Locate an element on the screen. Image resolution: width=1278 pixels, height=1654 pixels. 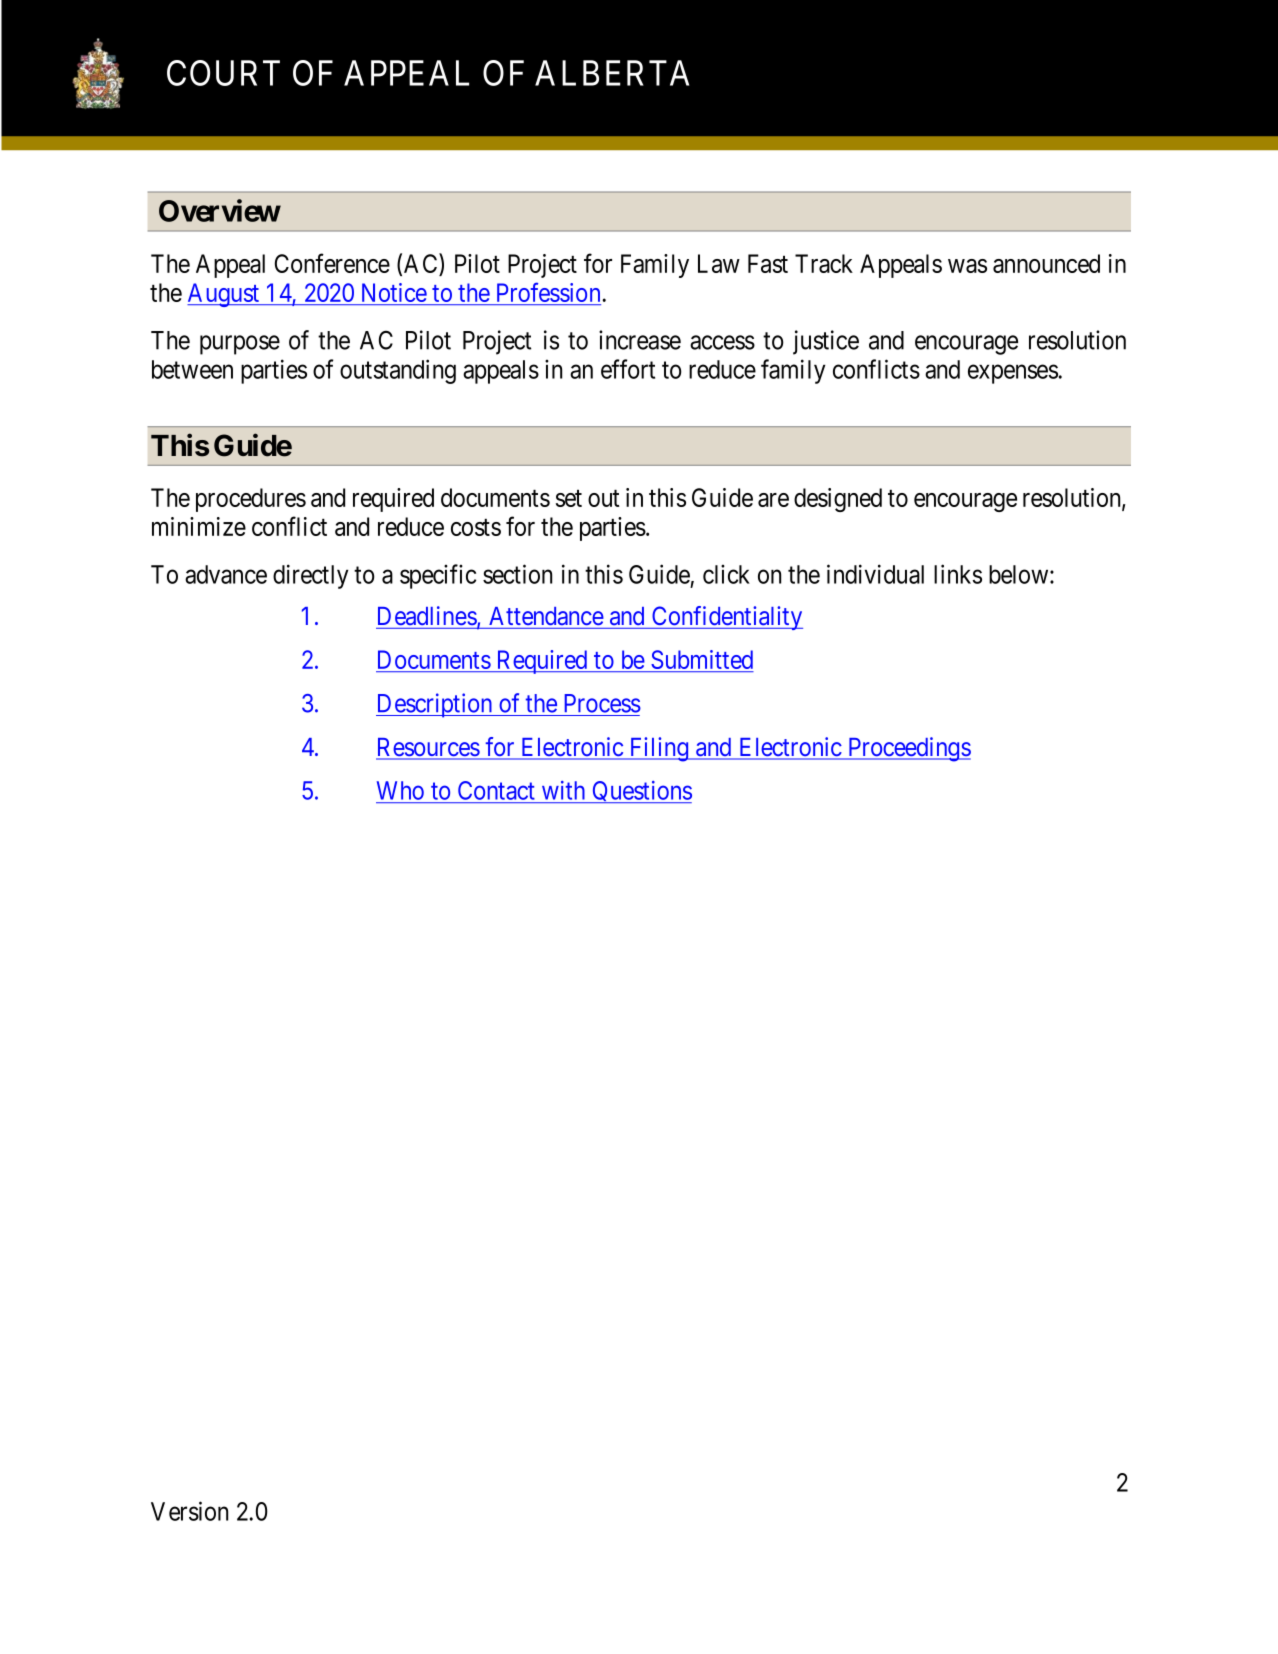
effort is located at coordinates (628, 369).
